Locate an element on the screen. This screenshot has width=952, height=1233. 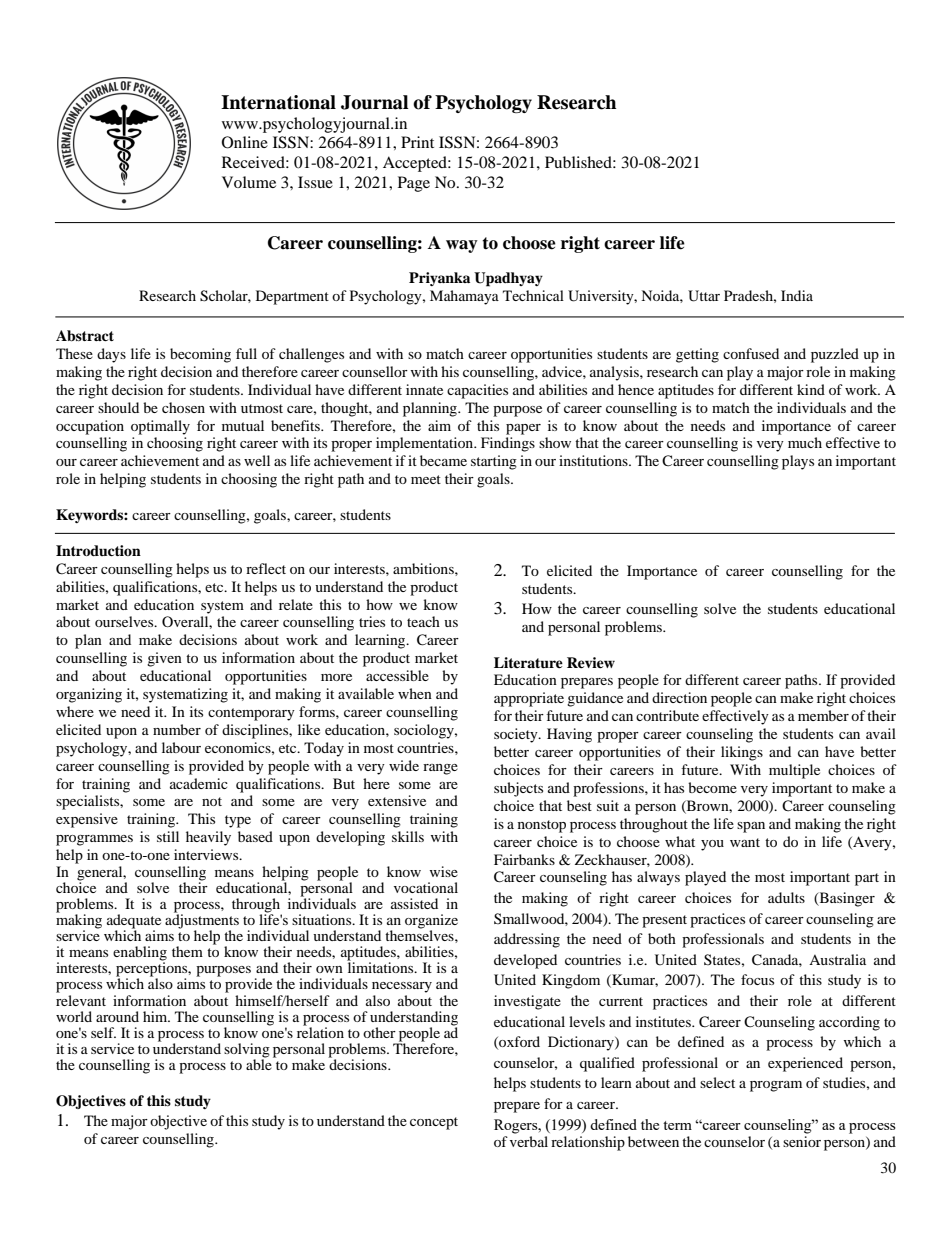
multiple is located at coordinates (794, 771).
